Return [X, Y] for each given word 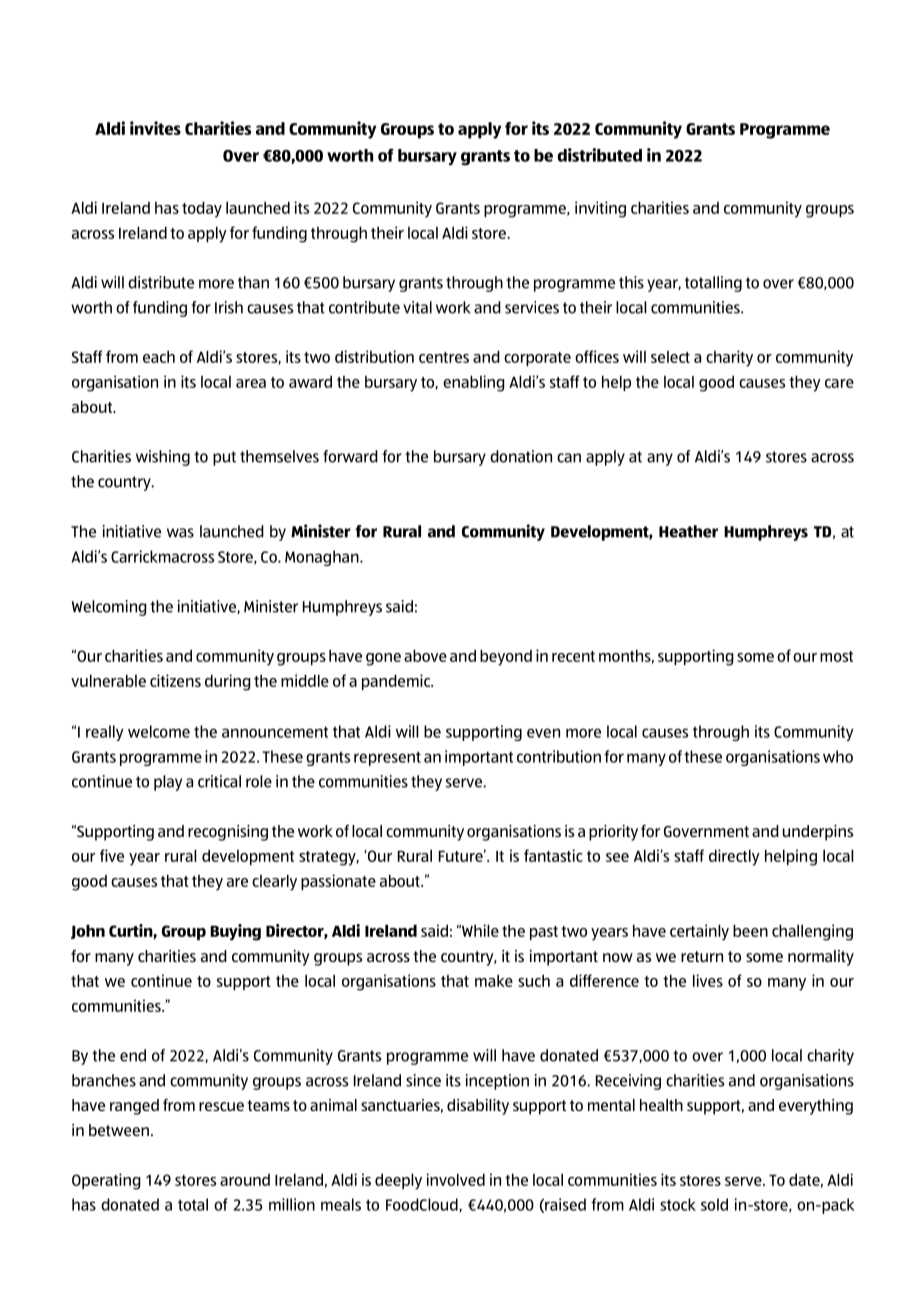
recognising [228, 833]
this [631, 282]
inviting [600, 209]
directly [734, 857]
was [180, 533]
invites [155, 128]
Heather [688, 531]
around [245, 1180]
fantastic [553, 855]
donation [521, 456]
